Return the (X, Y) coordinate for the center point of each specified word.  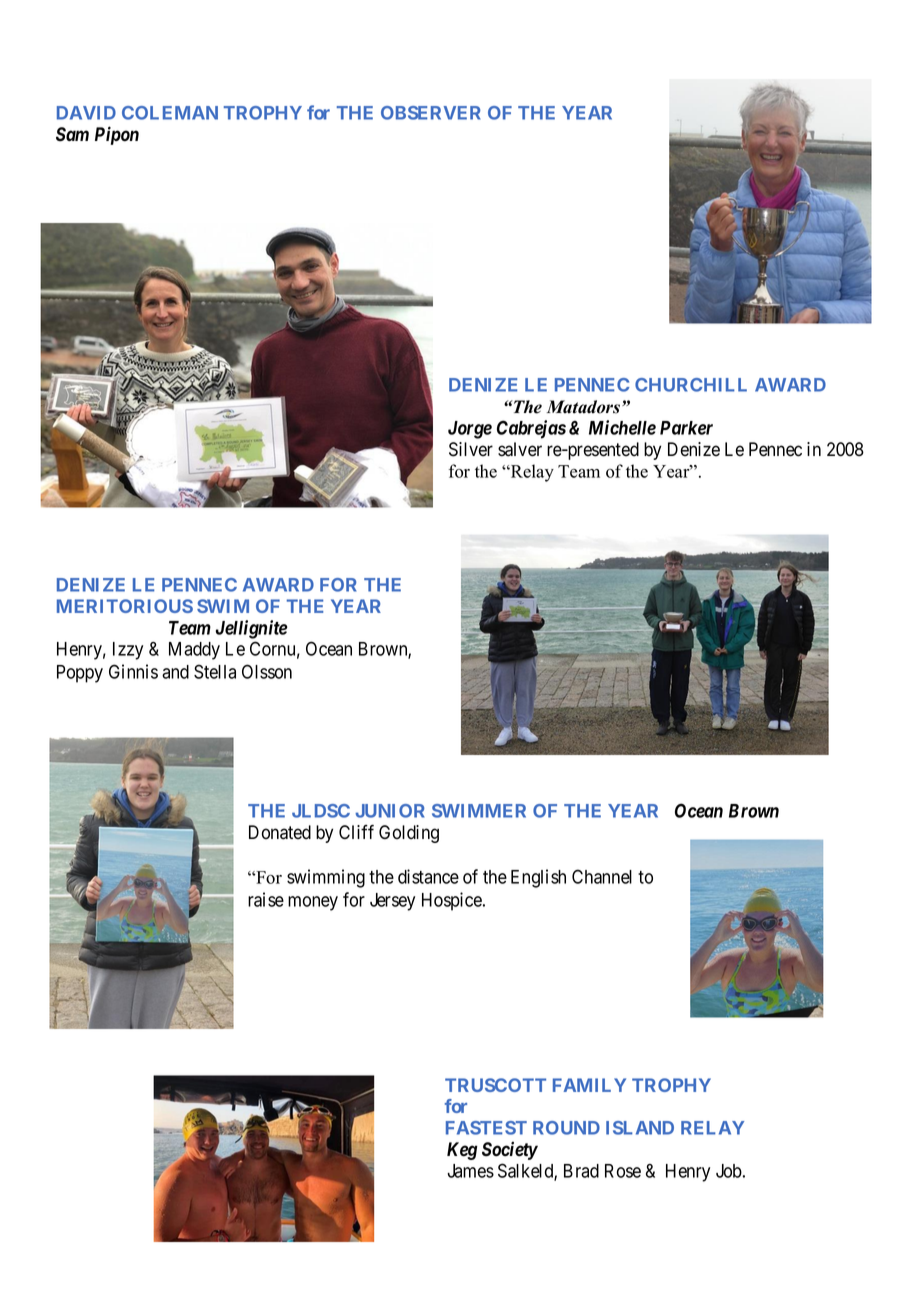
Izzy (128, 651)
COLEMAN (170, 113)
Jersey (392, 902)
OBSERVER (431, 113)
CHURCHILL (691, 385)
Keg (462, 1151)
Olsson (267, 671)
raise (266, 899)
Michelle (622, 427)
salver (520, 449)
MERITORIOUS (125, 606)
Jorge (470, 430)
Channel (602, 876)
